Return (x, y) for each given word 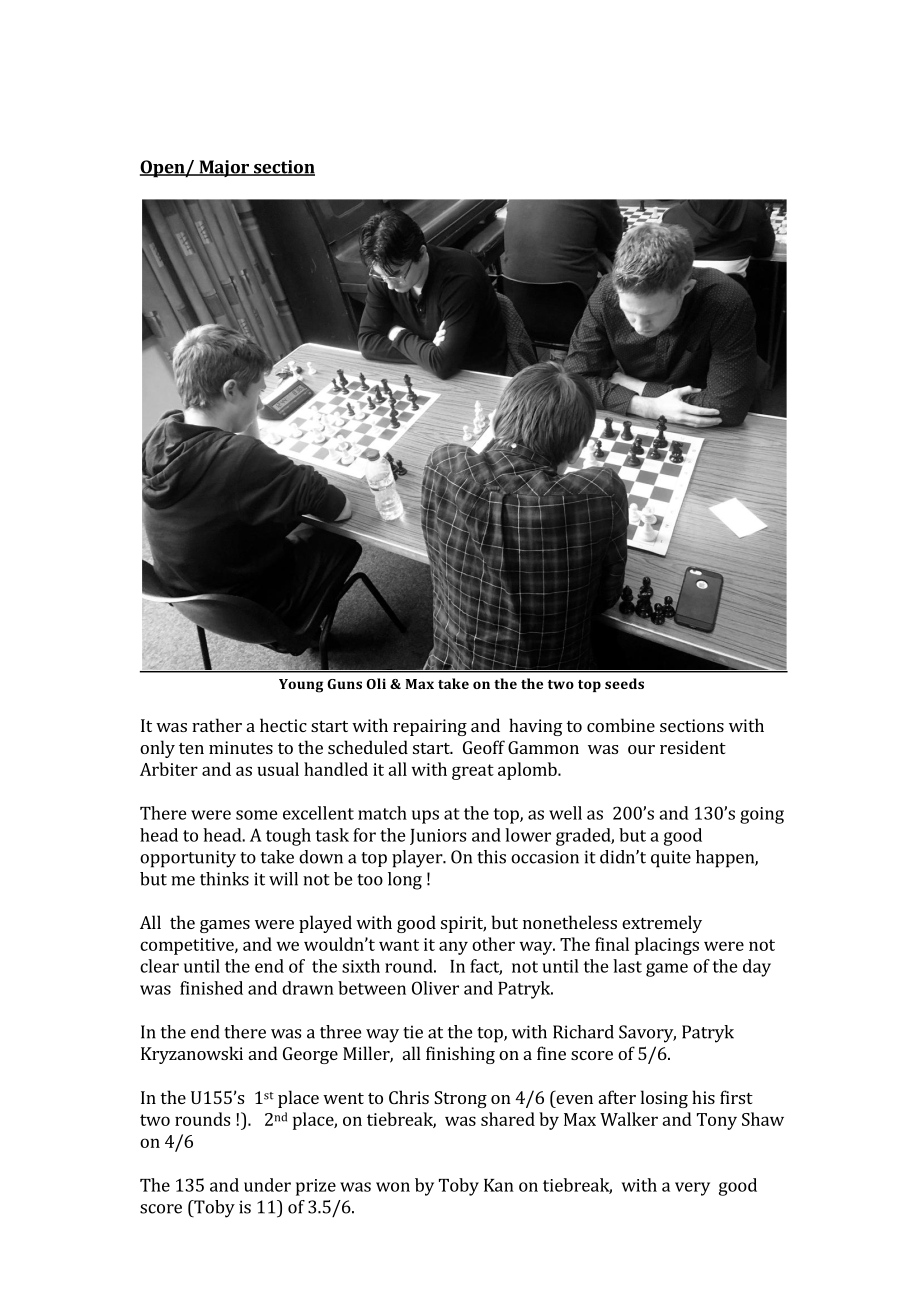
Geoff (484, 747)
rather (217, 725)
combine (621, 725)
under (267, 1185)
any (453, 948)
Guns (344, 684)
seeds (624, 683)
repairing (430, 727)
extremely (662, 924)
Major (224, 168)
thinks (224, 879)
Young (301, 686)
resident (693, 747)
